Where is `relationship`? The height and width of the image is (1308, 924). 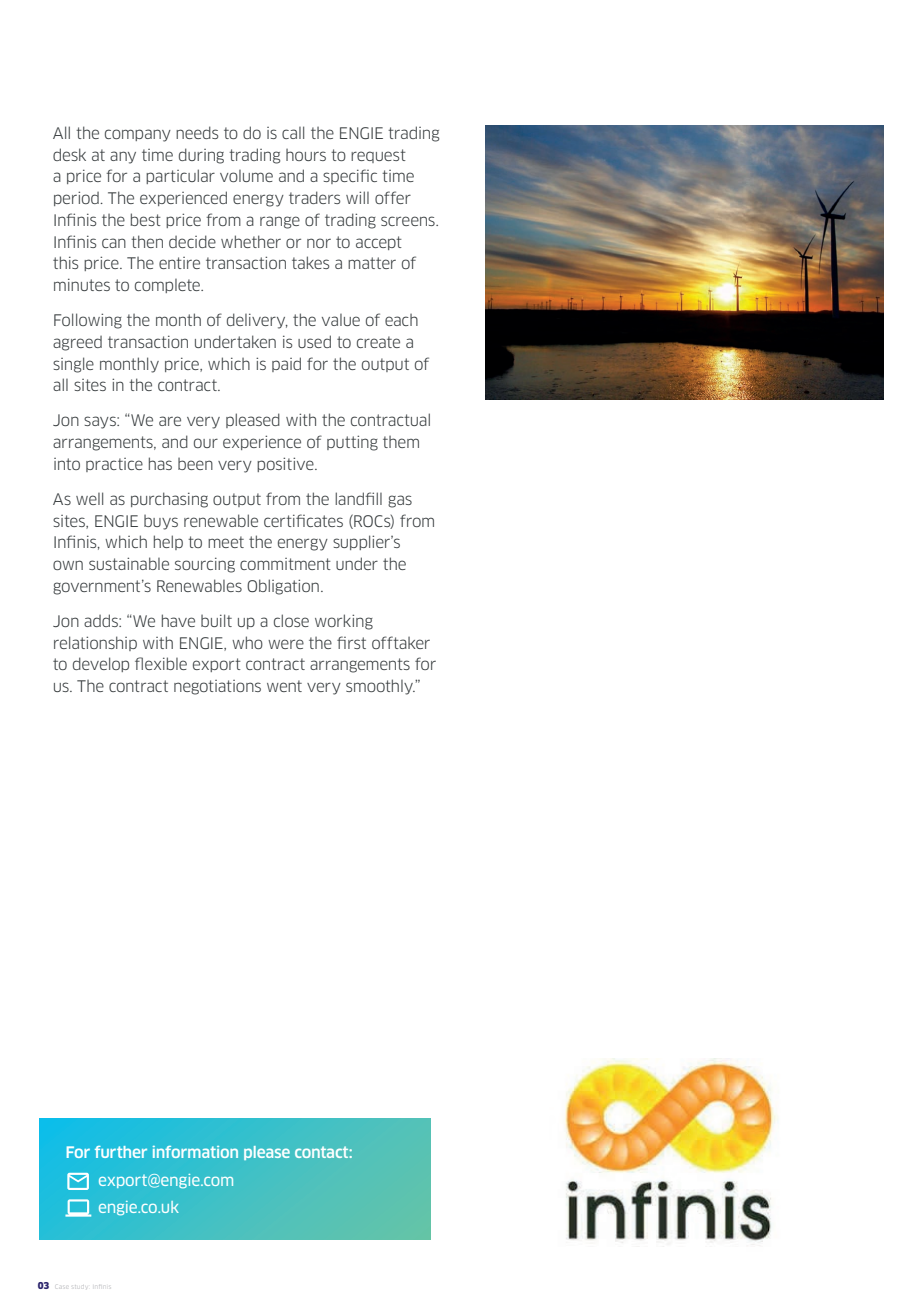
relationship is located at coordinates (95, 643).
